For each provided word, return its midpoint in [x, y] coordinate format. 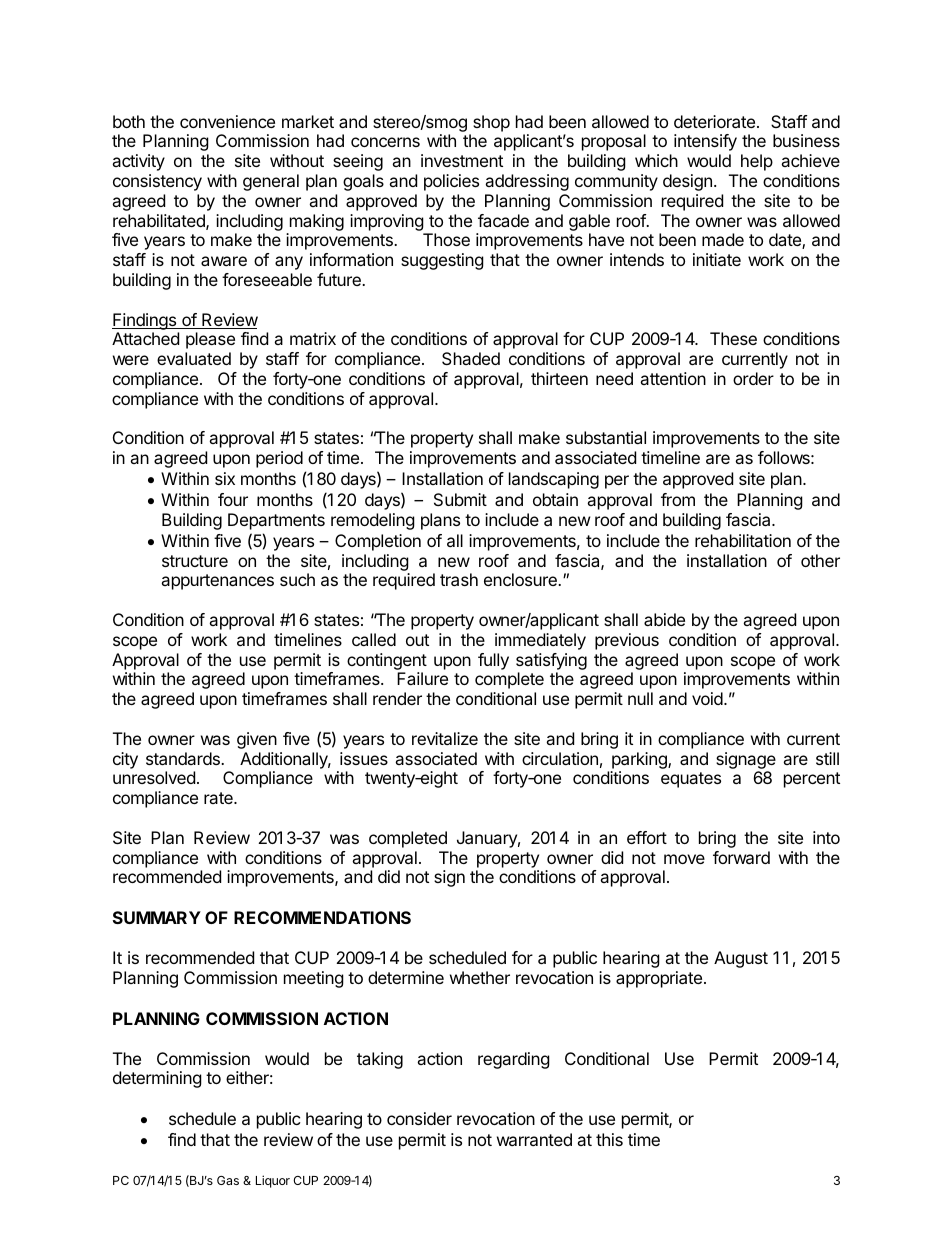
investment [462, 160]
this [609, 1139]
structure [195, 561]
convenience [227, 121]
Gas [228, 1180]
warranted [534, 1139]
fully [493, 661]
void [708, 698]
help [757, 162]
